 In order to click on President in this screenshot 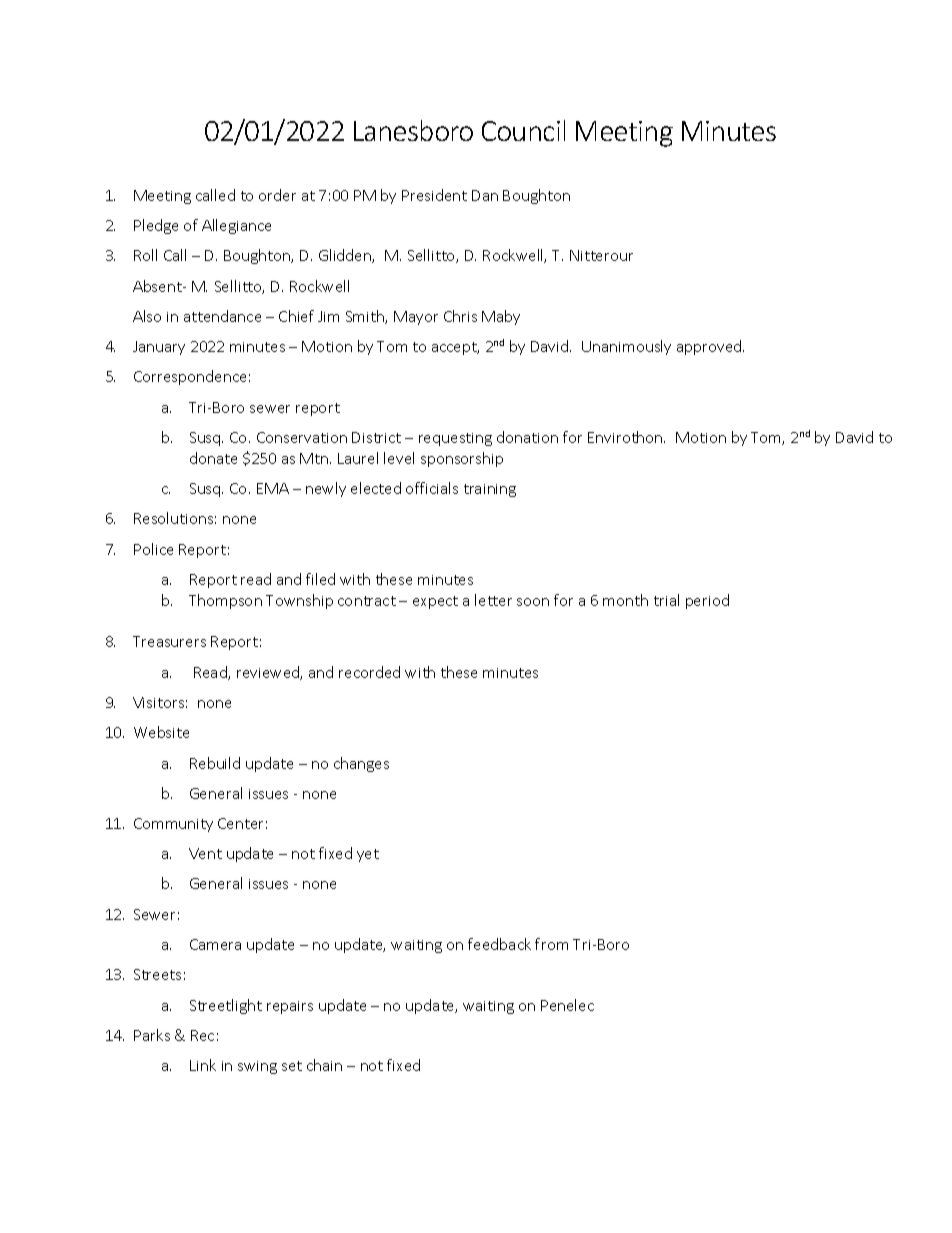, I will do `click(434, 195)`.
